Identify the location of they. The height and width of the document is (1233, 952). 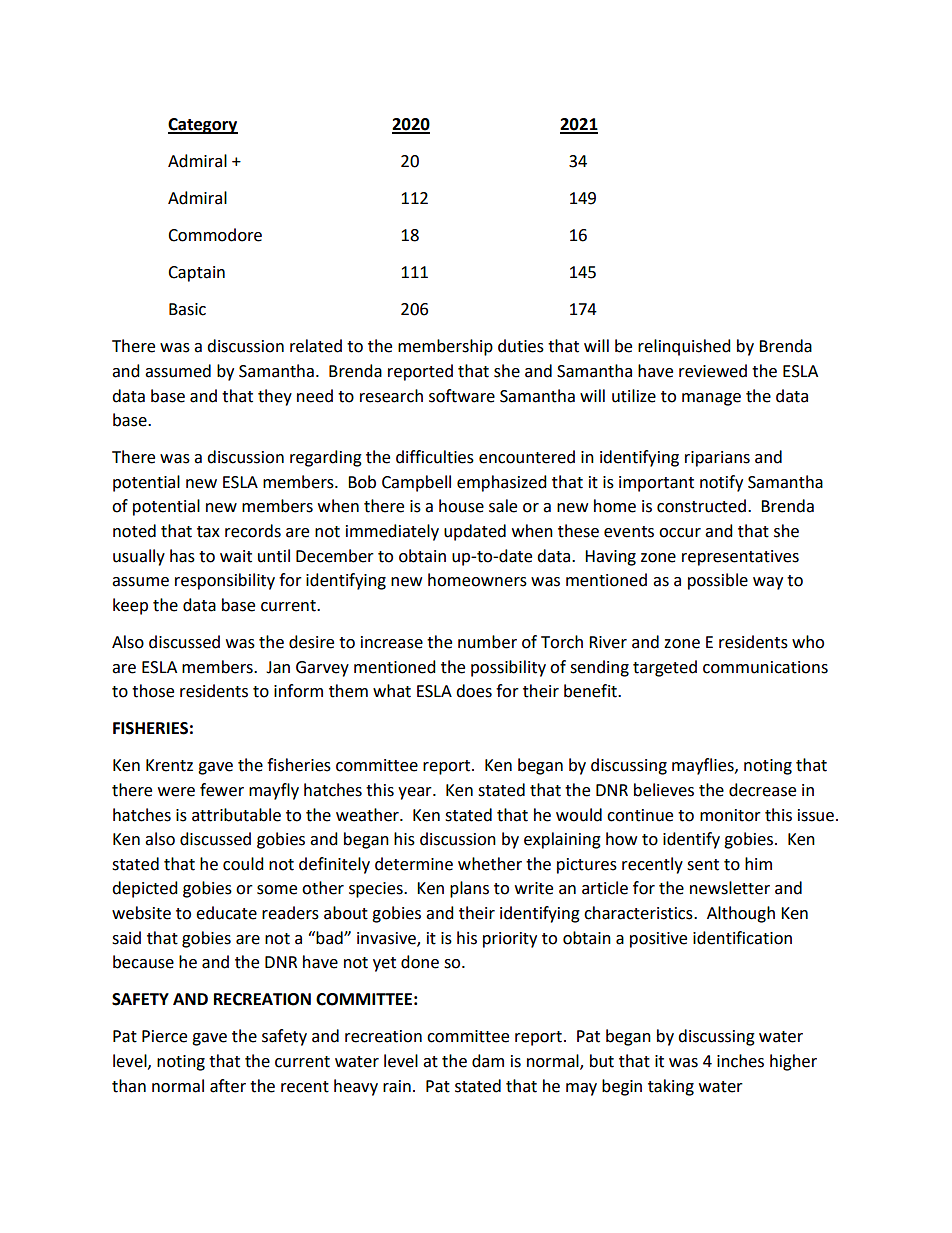
(275, 397).
